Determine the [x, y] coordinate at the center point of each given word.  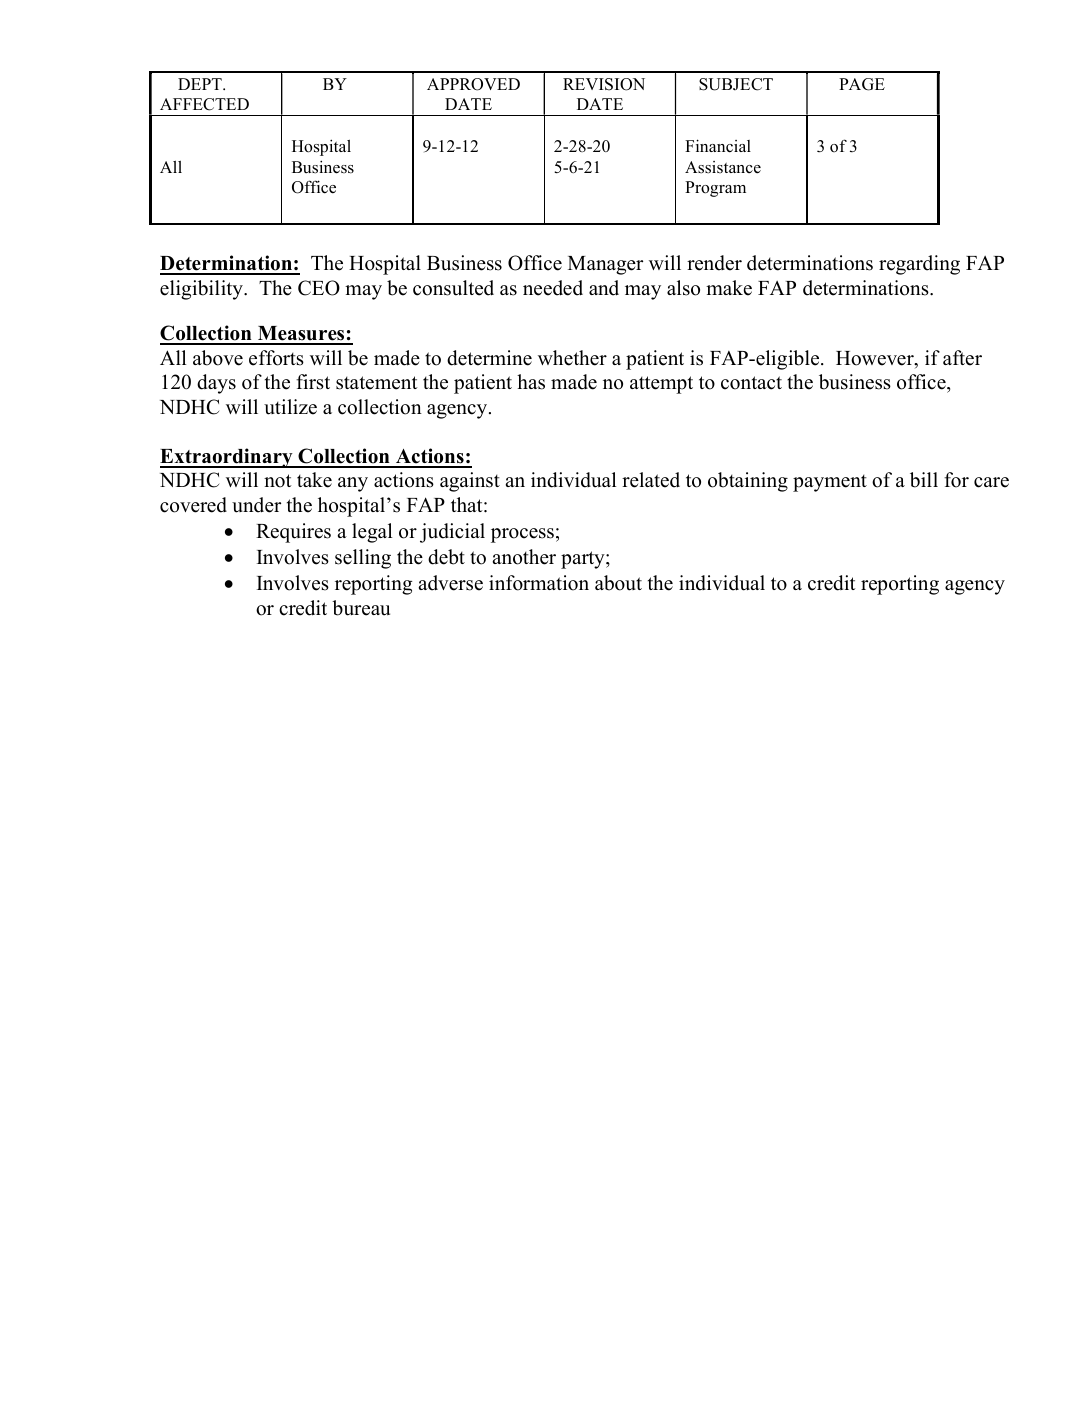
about [618, 583]
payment [830, 483]
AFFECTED [204, 104]
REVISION [604, 84]
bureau [361, 608]
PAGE [862, 84]
